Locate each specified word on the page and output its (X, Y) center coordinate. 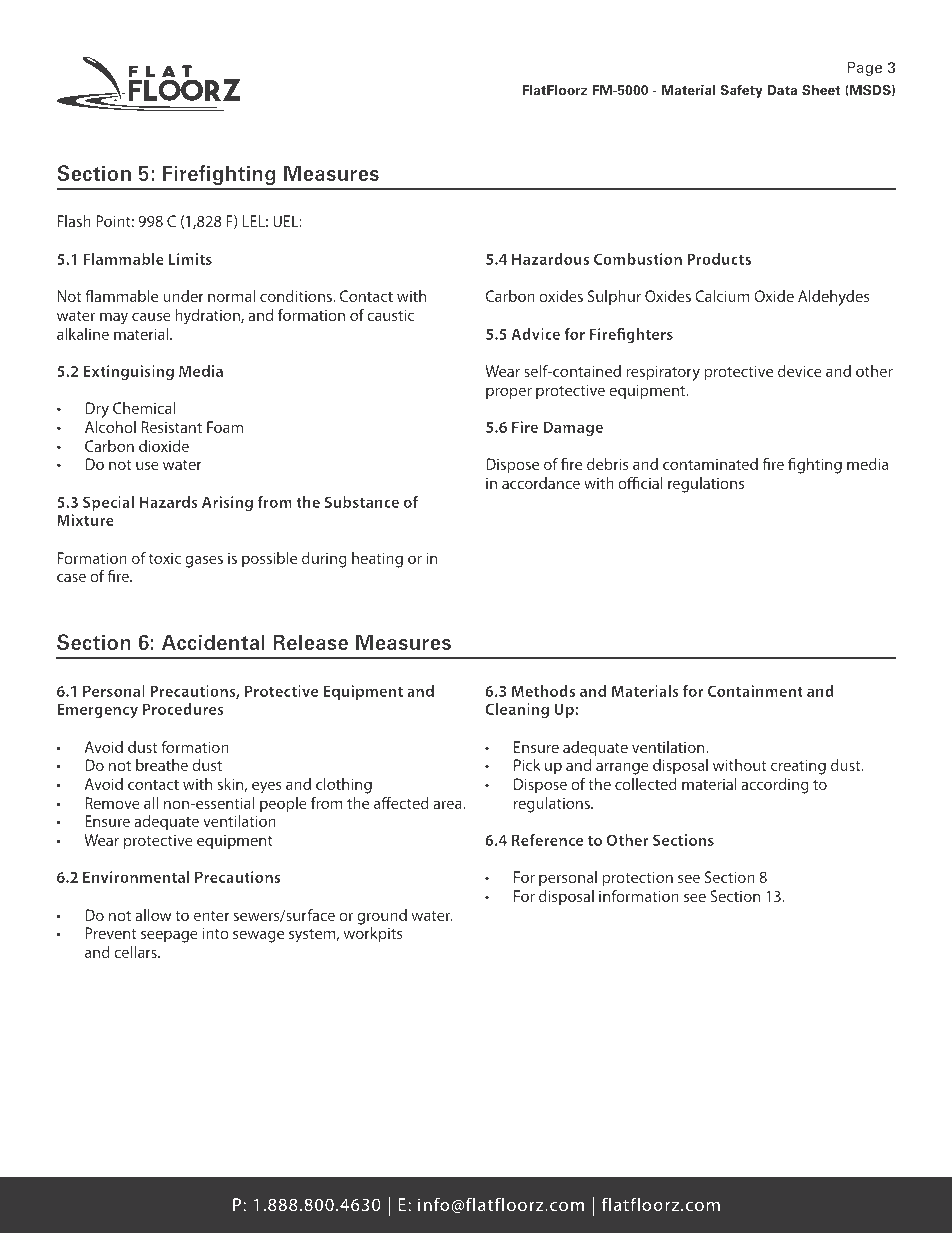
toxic (165, 558)
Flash (74, 221)
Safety (741, 91)
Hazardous (550, 259)
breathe (162, 765)
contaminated (710, 464)
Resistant (171, 427)
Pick (527, 765)
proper (509, 393)
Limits (190, 259)
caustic (390, 315)
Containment (755, 691)
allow (153, 915)
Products (719, 259)
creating (798, 767)
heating (377, 560)
